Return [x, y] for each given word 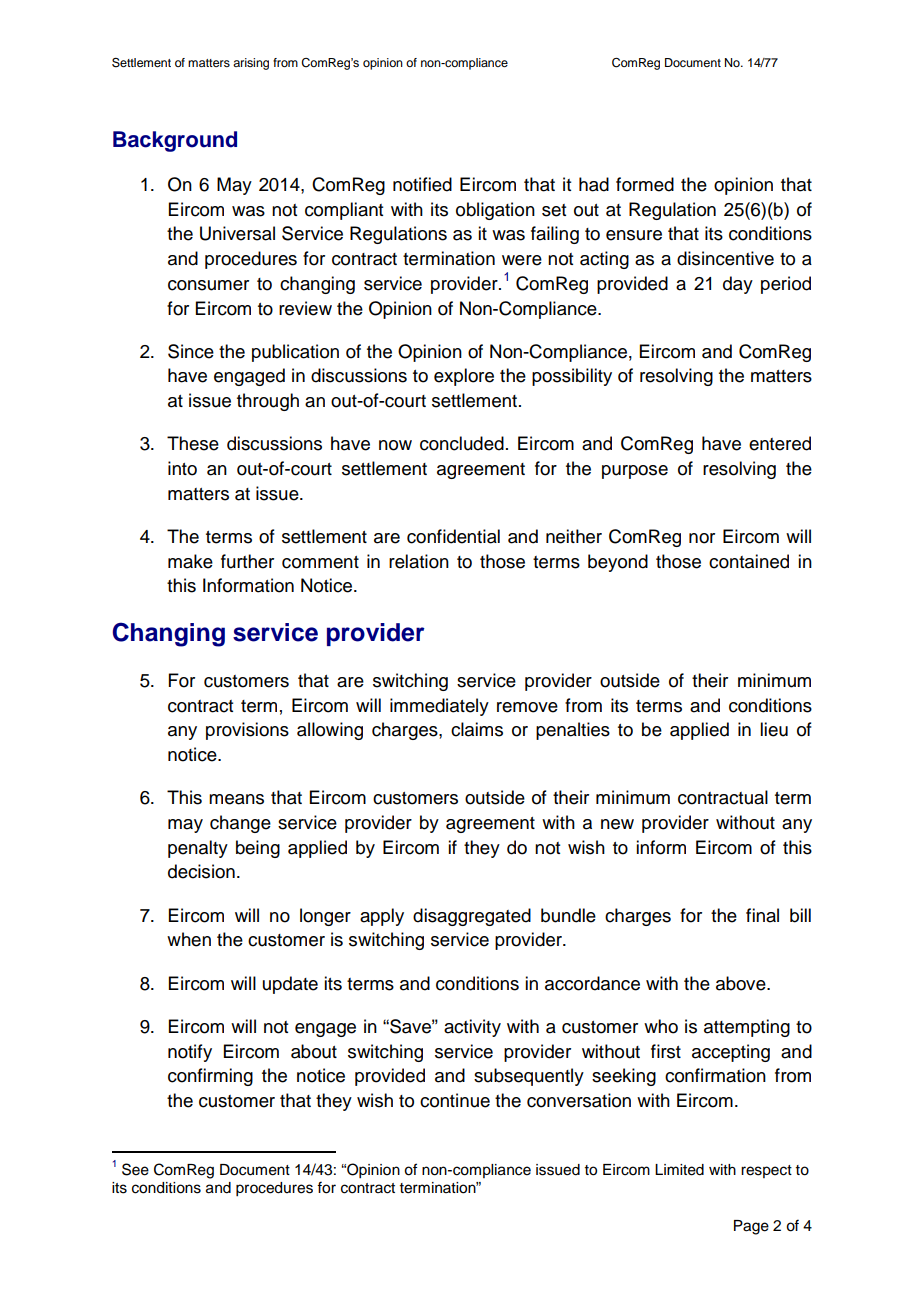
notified [422, 184]
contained [749, 561]
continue [455, 1100]
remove [527, 707]
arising [251, 64]
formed [645, 184]
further [247, 561]
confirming [210, 1077]
